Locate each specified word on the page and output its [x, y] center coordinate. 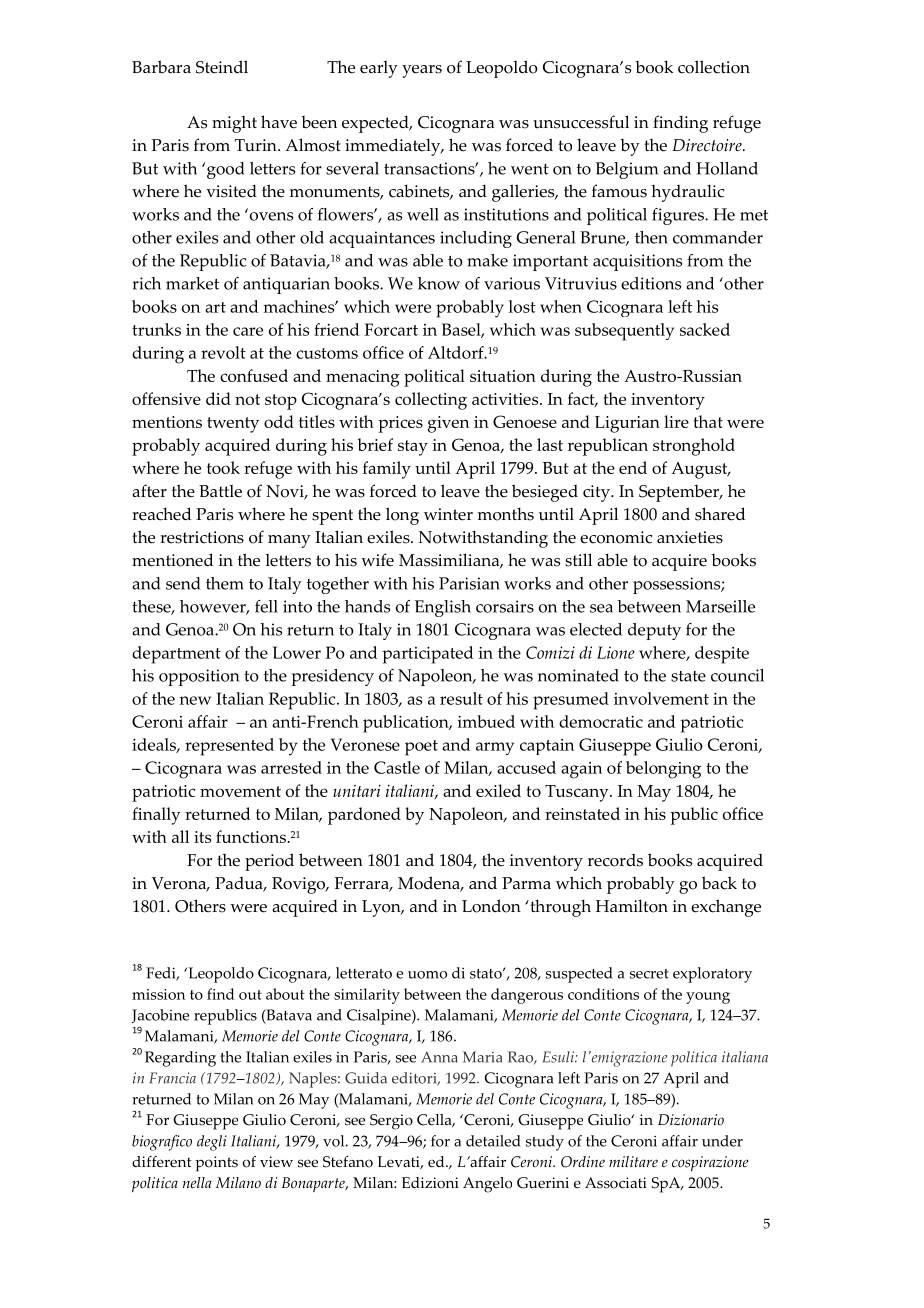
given [448, 424]
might [234, 124]
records [615, 860]
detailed [493, 1141]
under [722, 1141]
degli [212, 1143]
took [223, 467]
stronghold [694, 447]
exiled [498, 790]
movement [240, 791]
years [422, 71]
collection [714, 67]
